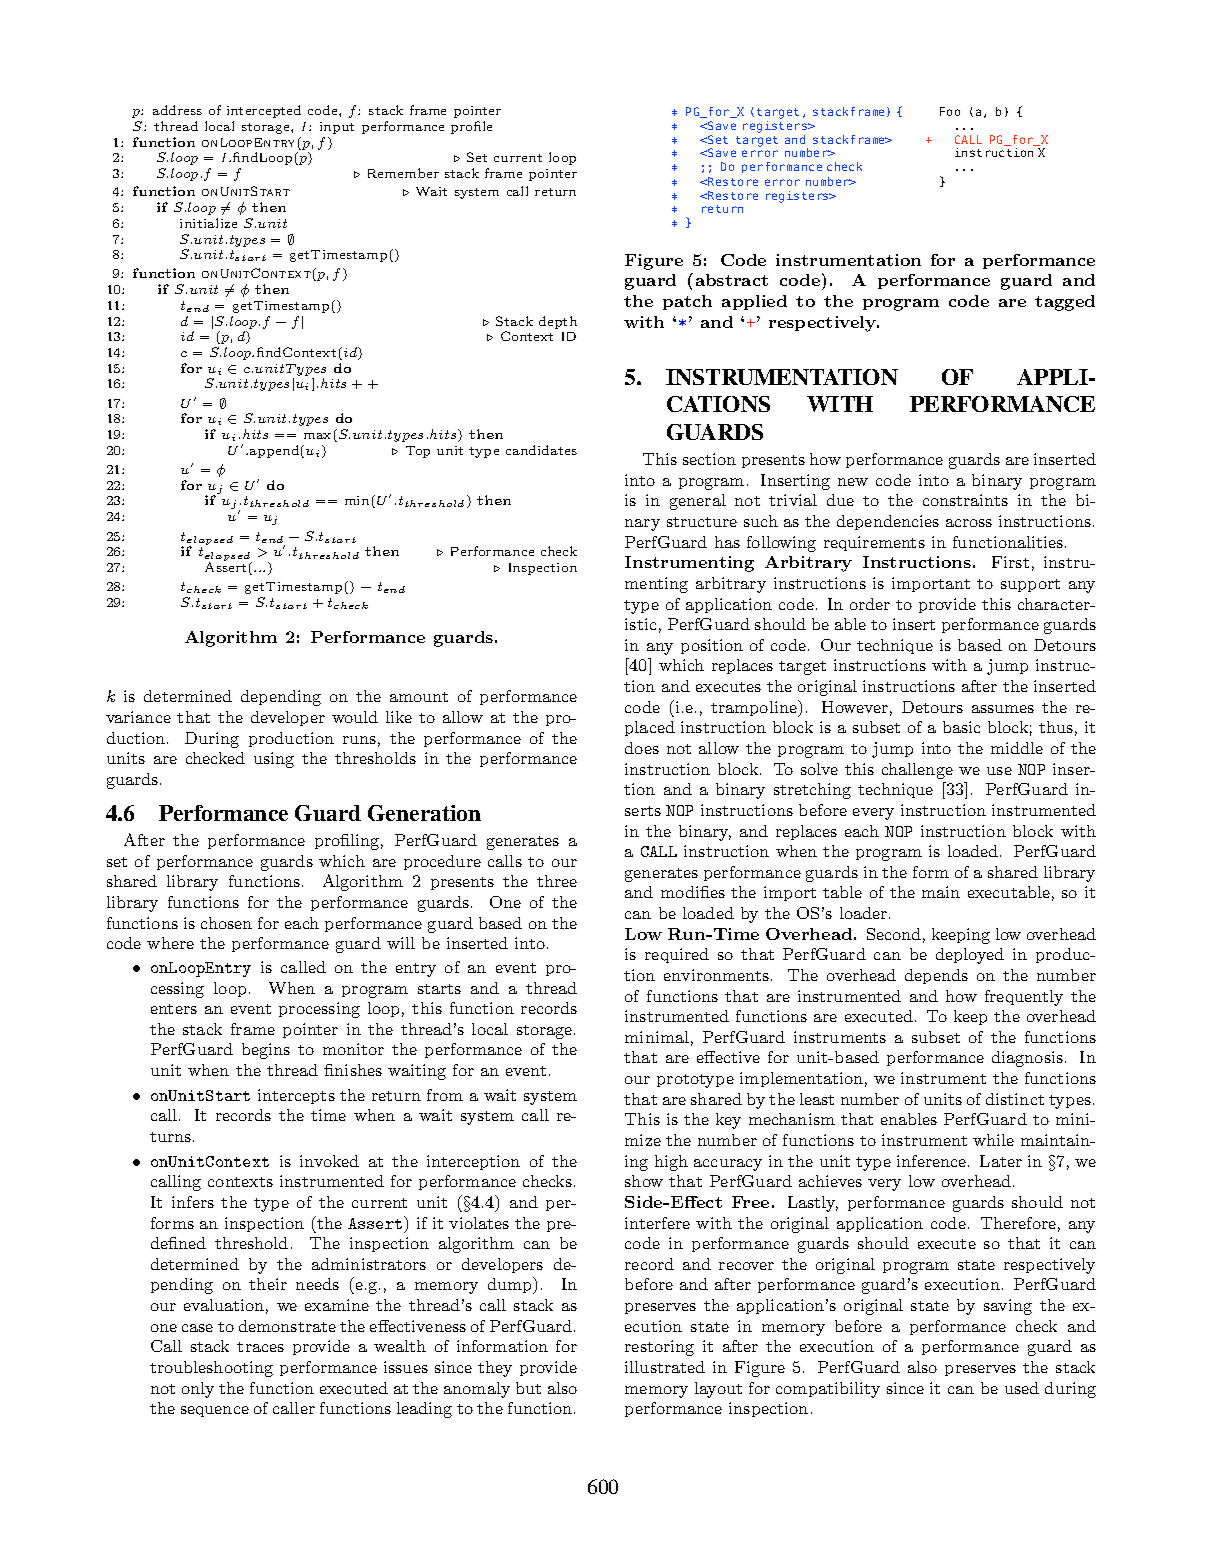 The width and height of the document is (1207, 1562). Describe the element at coordinates (965, 500) in the document. I see `constraints` at that location.
